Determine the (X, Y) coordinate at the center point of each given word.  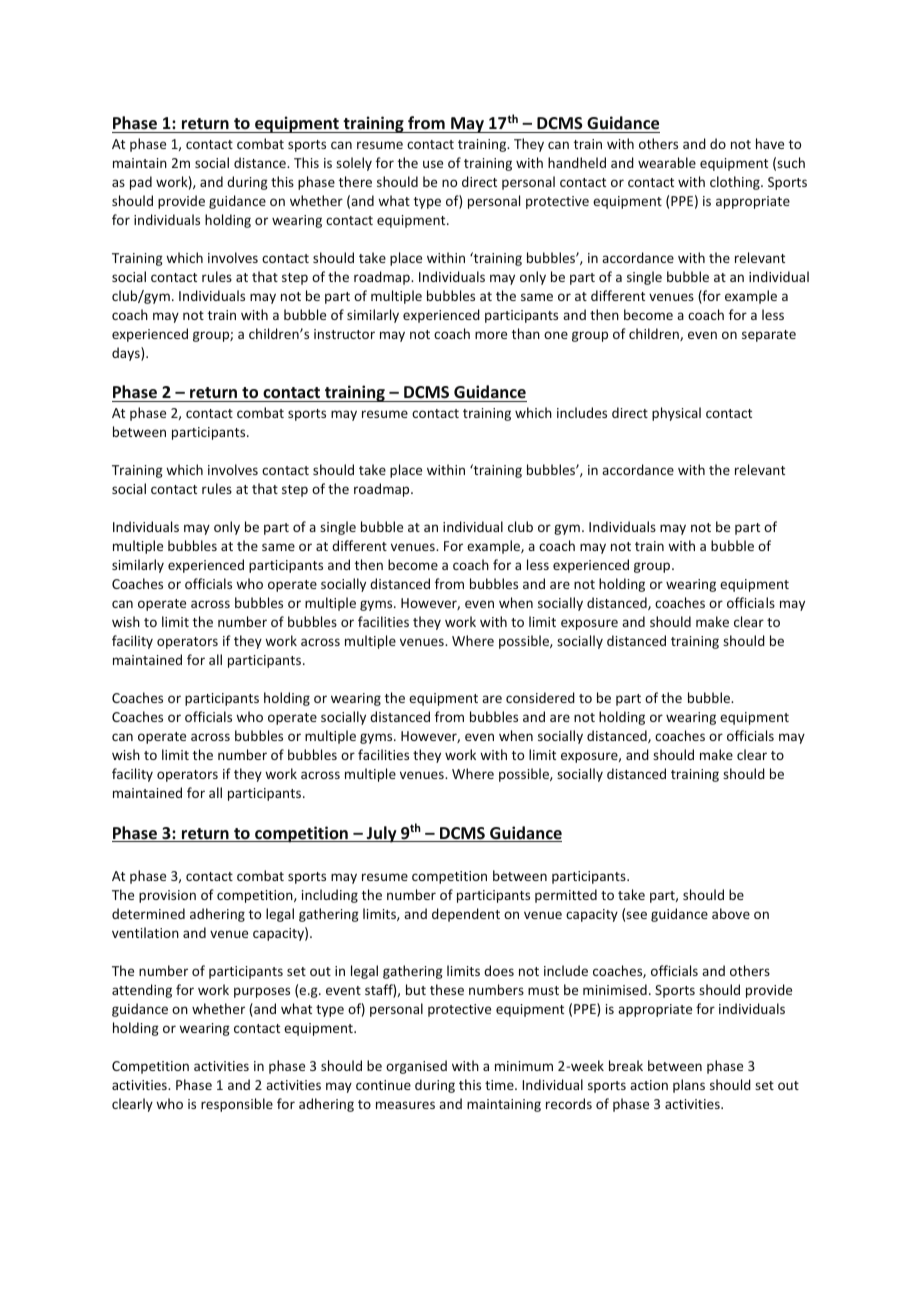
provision (167, 896)
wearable (667, 162)
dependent (466, 915)
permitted (566, 896)
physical (676, 414)
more (491, 335)
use (433, 164)
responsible (237, 1105)
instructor (344, 334)
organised (416, 1067)
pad (141, 183)
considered (540, 697)
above (731, 913)
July (382, 834)
